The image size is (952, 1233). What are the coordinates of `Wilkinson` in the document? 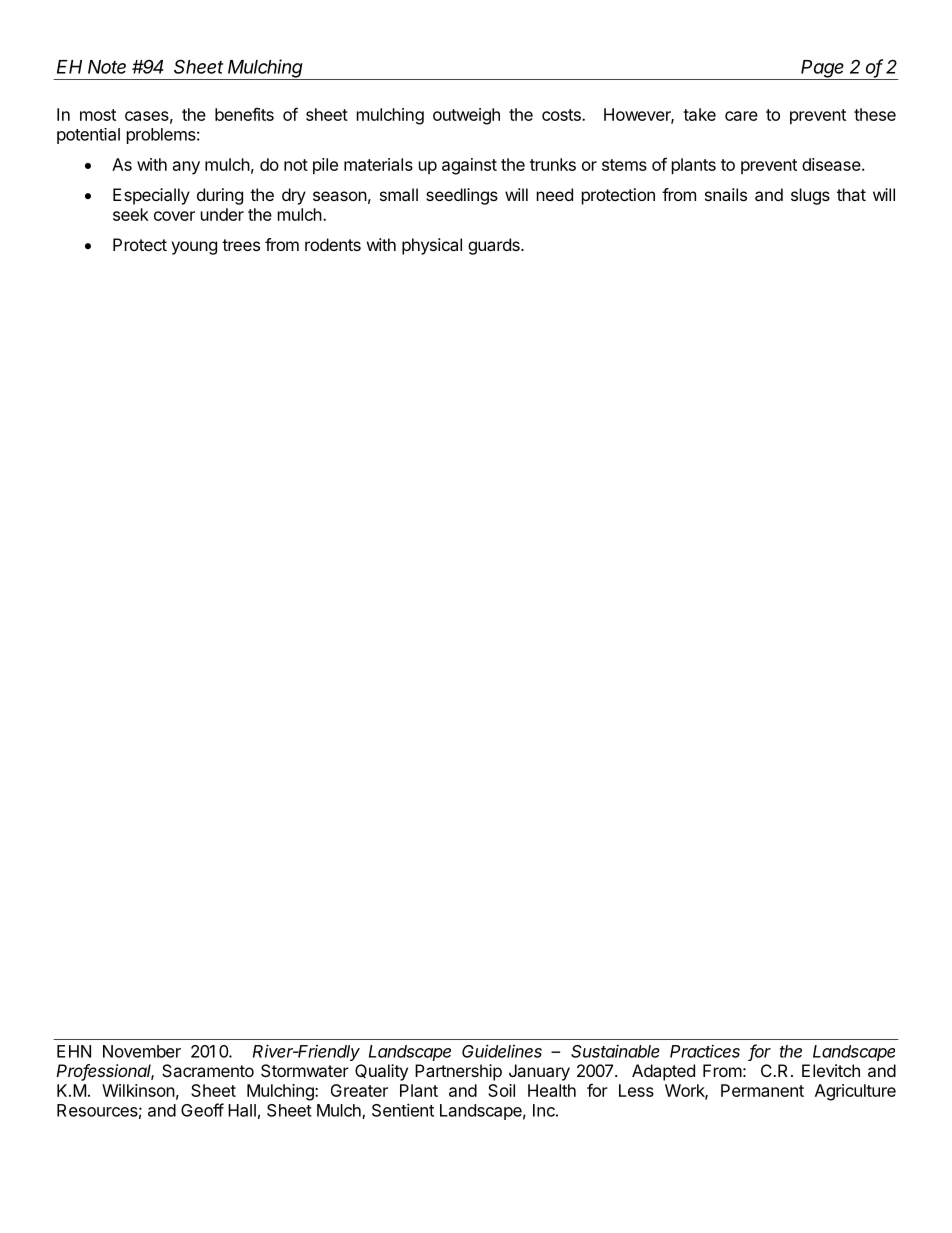 It's located at (138, 1090).
